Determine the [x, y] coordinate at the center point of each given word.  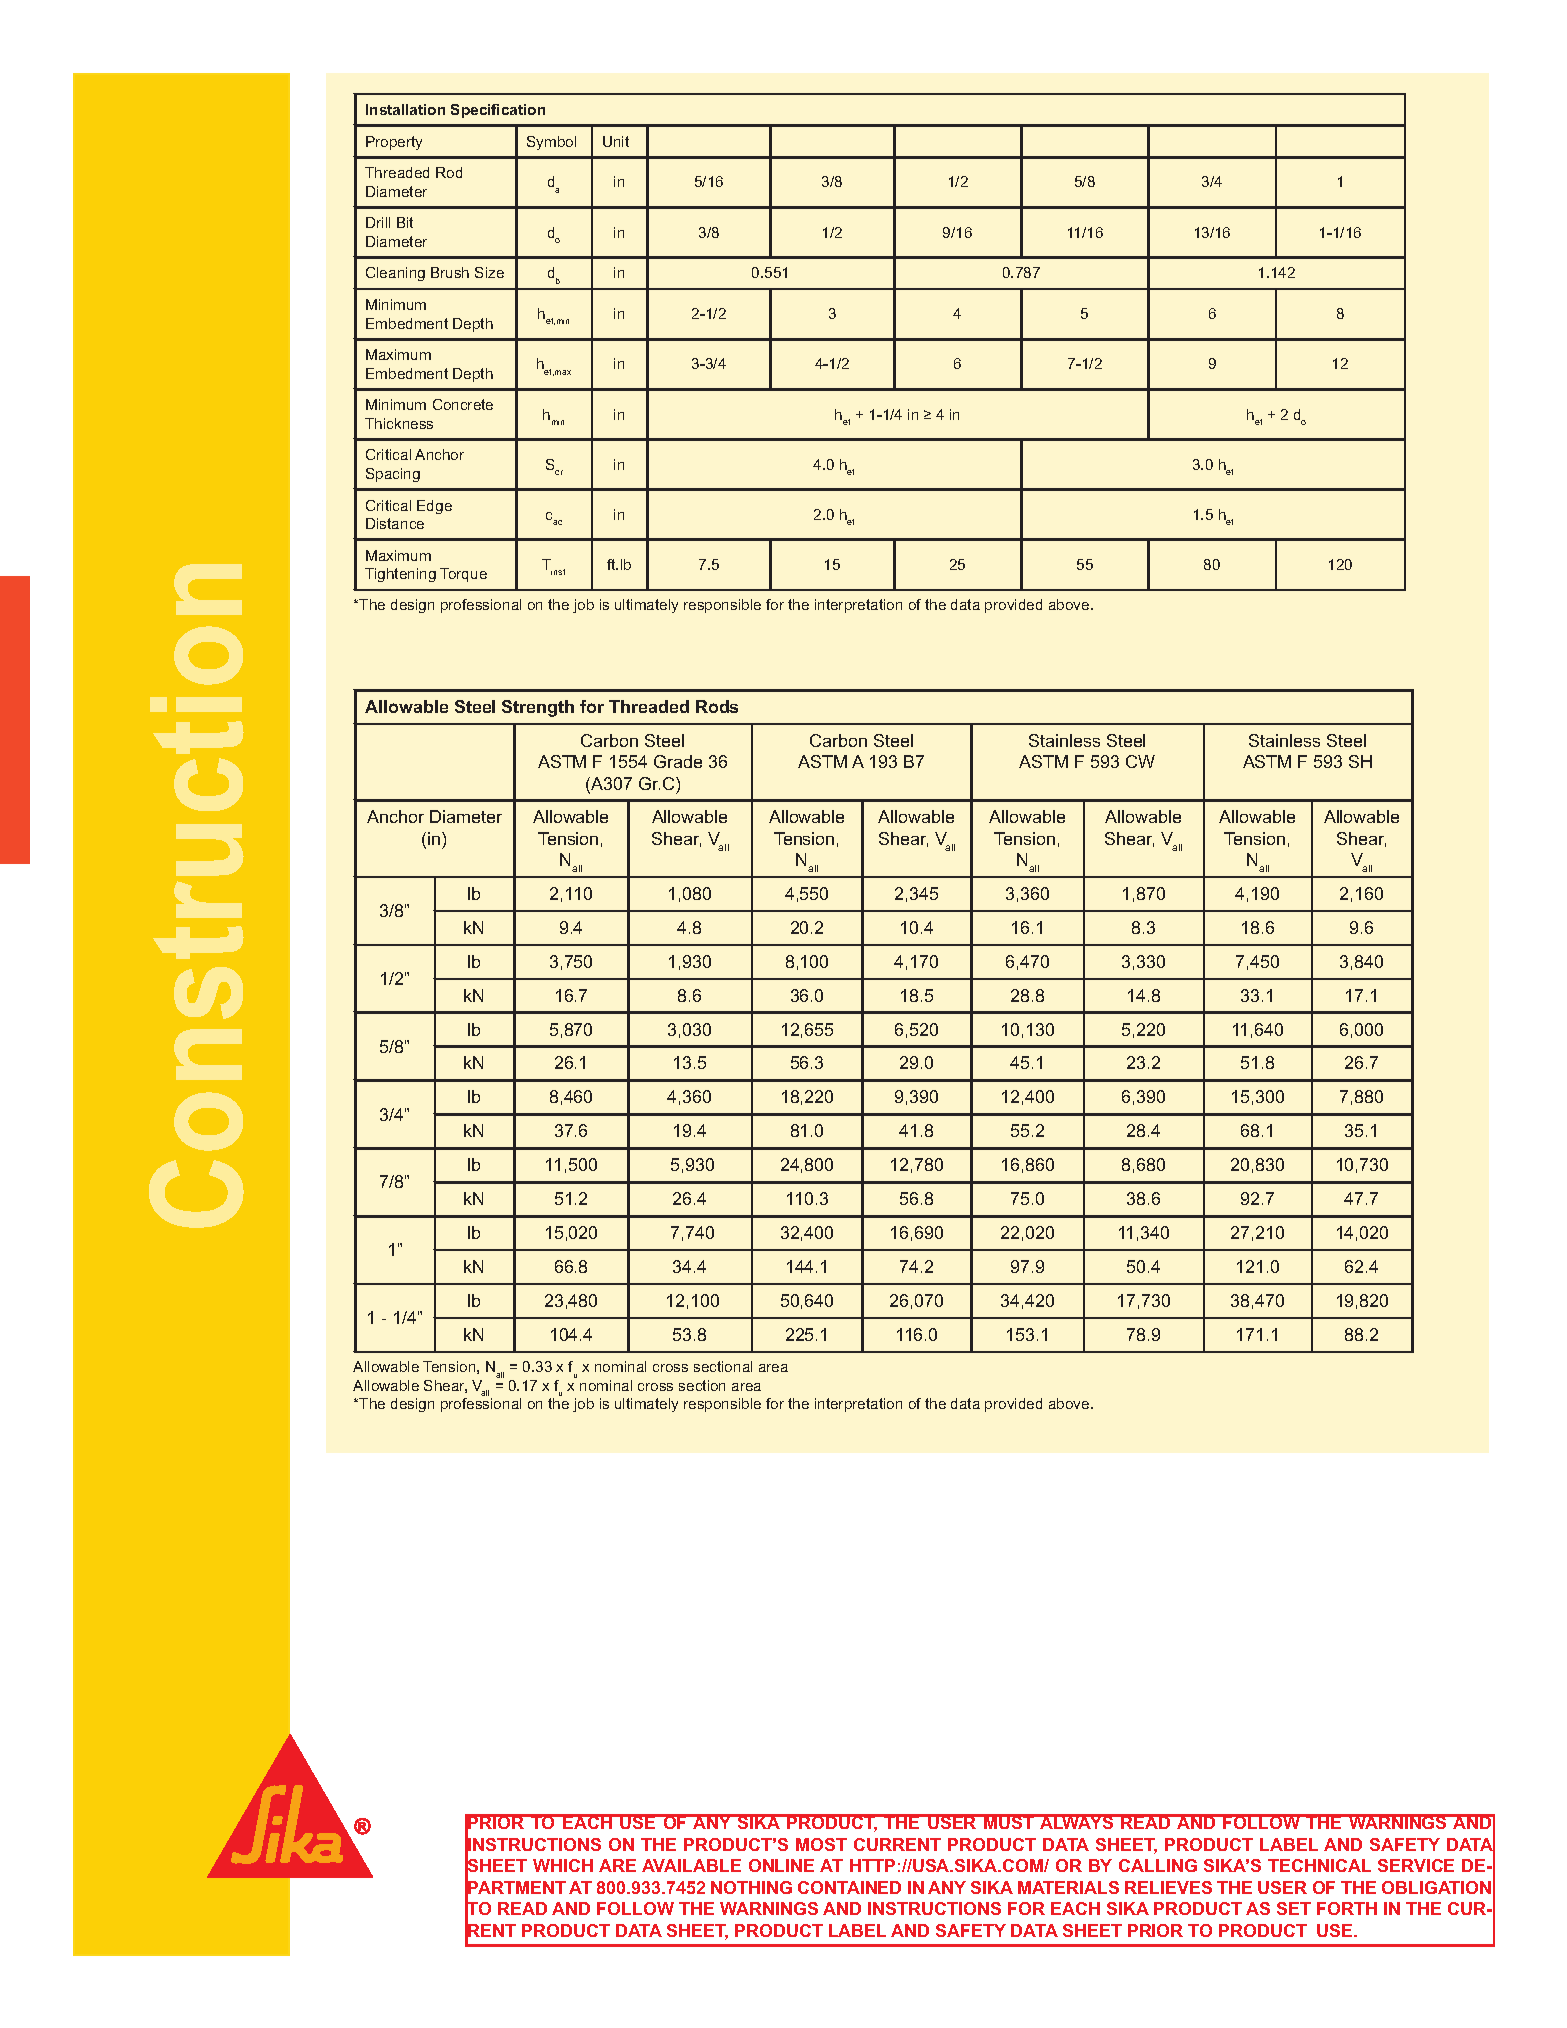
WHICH [563, 1865]
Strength [538, 708]
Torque [463, 575]
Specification [498, 111]
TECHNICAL [1319, 1865]
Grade [678, 761]
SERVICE [1416, 1865]
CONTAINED [849, 1887]
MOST [821, 1844]
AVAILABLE [691, 1865]
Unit [616, 141]
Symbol [551, 143]
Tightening [400, 575]
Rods [717, 706]
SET [1294, 1908]
